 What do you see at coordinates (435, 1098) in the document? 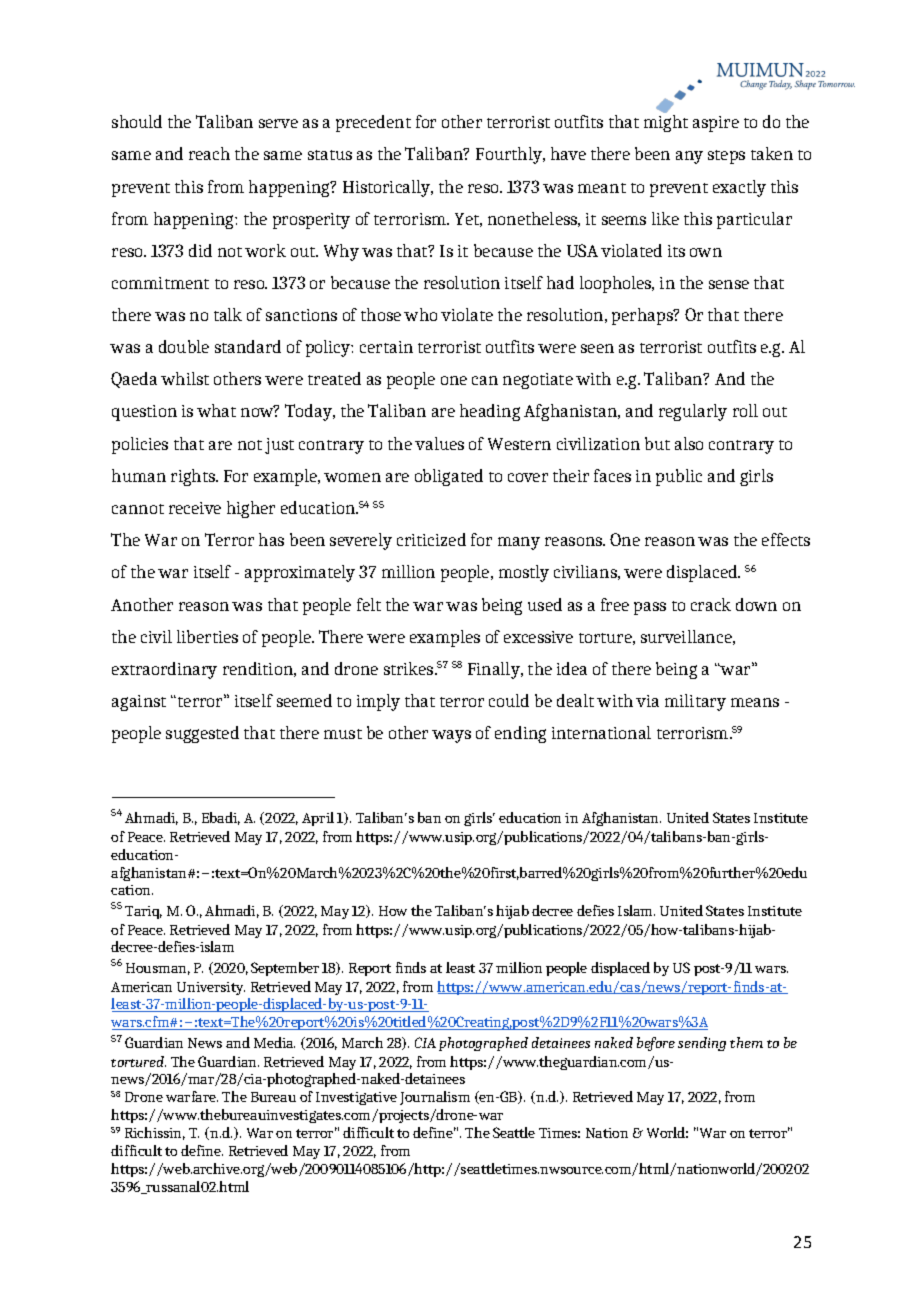
I see `Journalism` at bounding box center [435, 1098].
